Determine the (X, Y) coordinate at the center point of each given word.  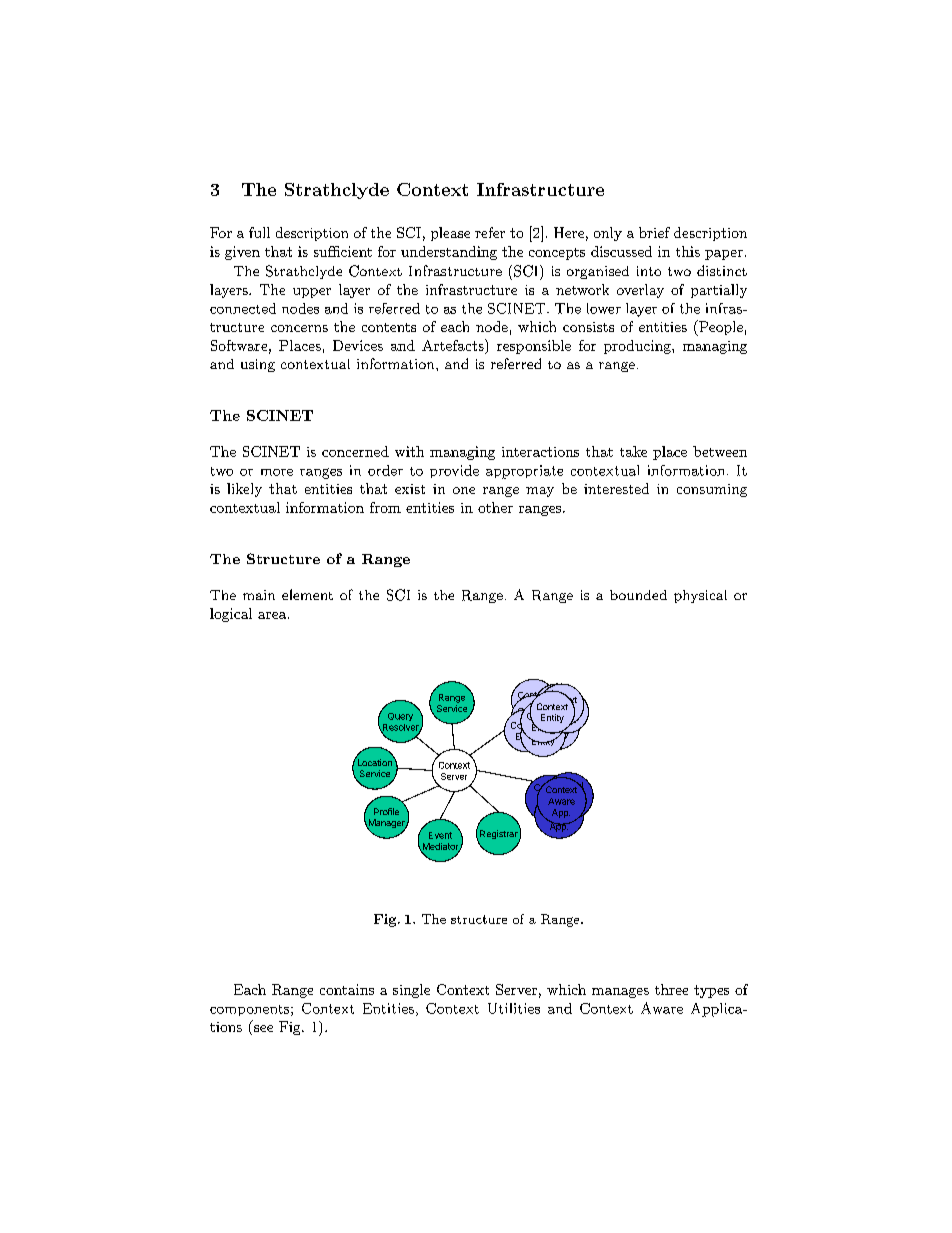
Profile (386, 811)
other (495, 507)
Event (440, 835)
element (307, 594)
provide (454, 471)
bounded (638, 595)
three (671, 989)
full (259, 232)
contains (347, 989)
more (277, 472)
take (633, 451)
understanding (449, 253)
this (688, 251)
